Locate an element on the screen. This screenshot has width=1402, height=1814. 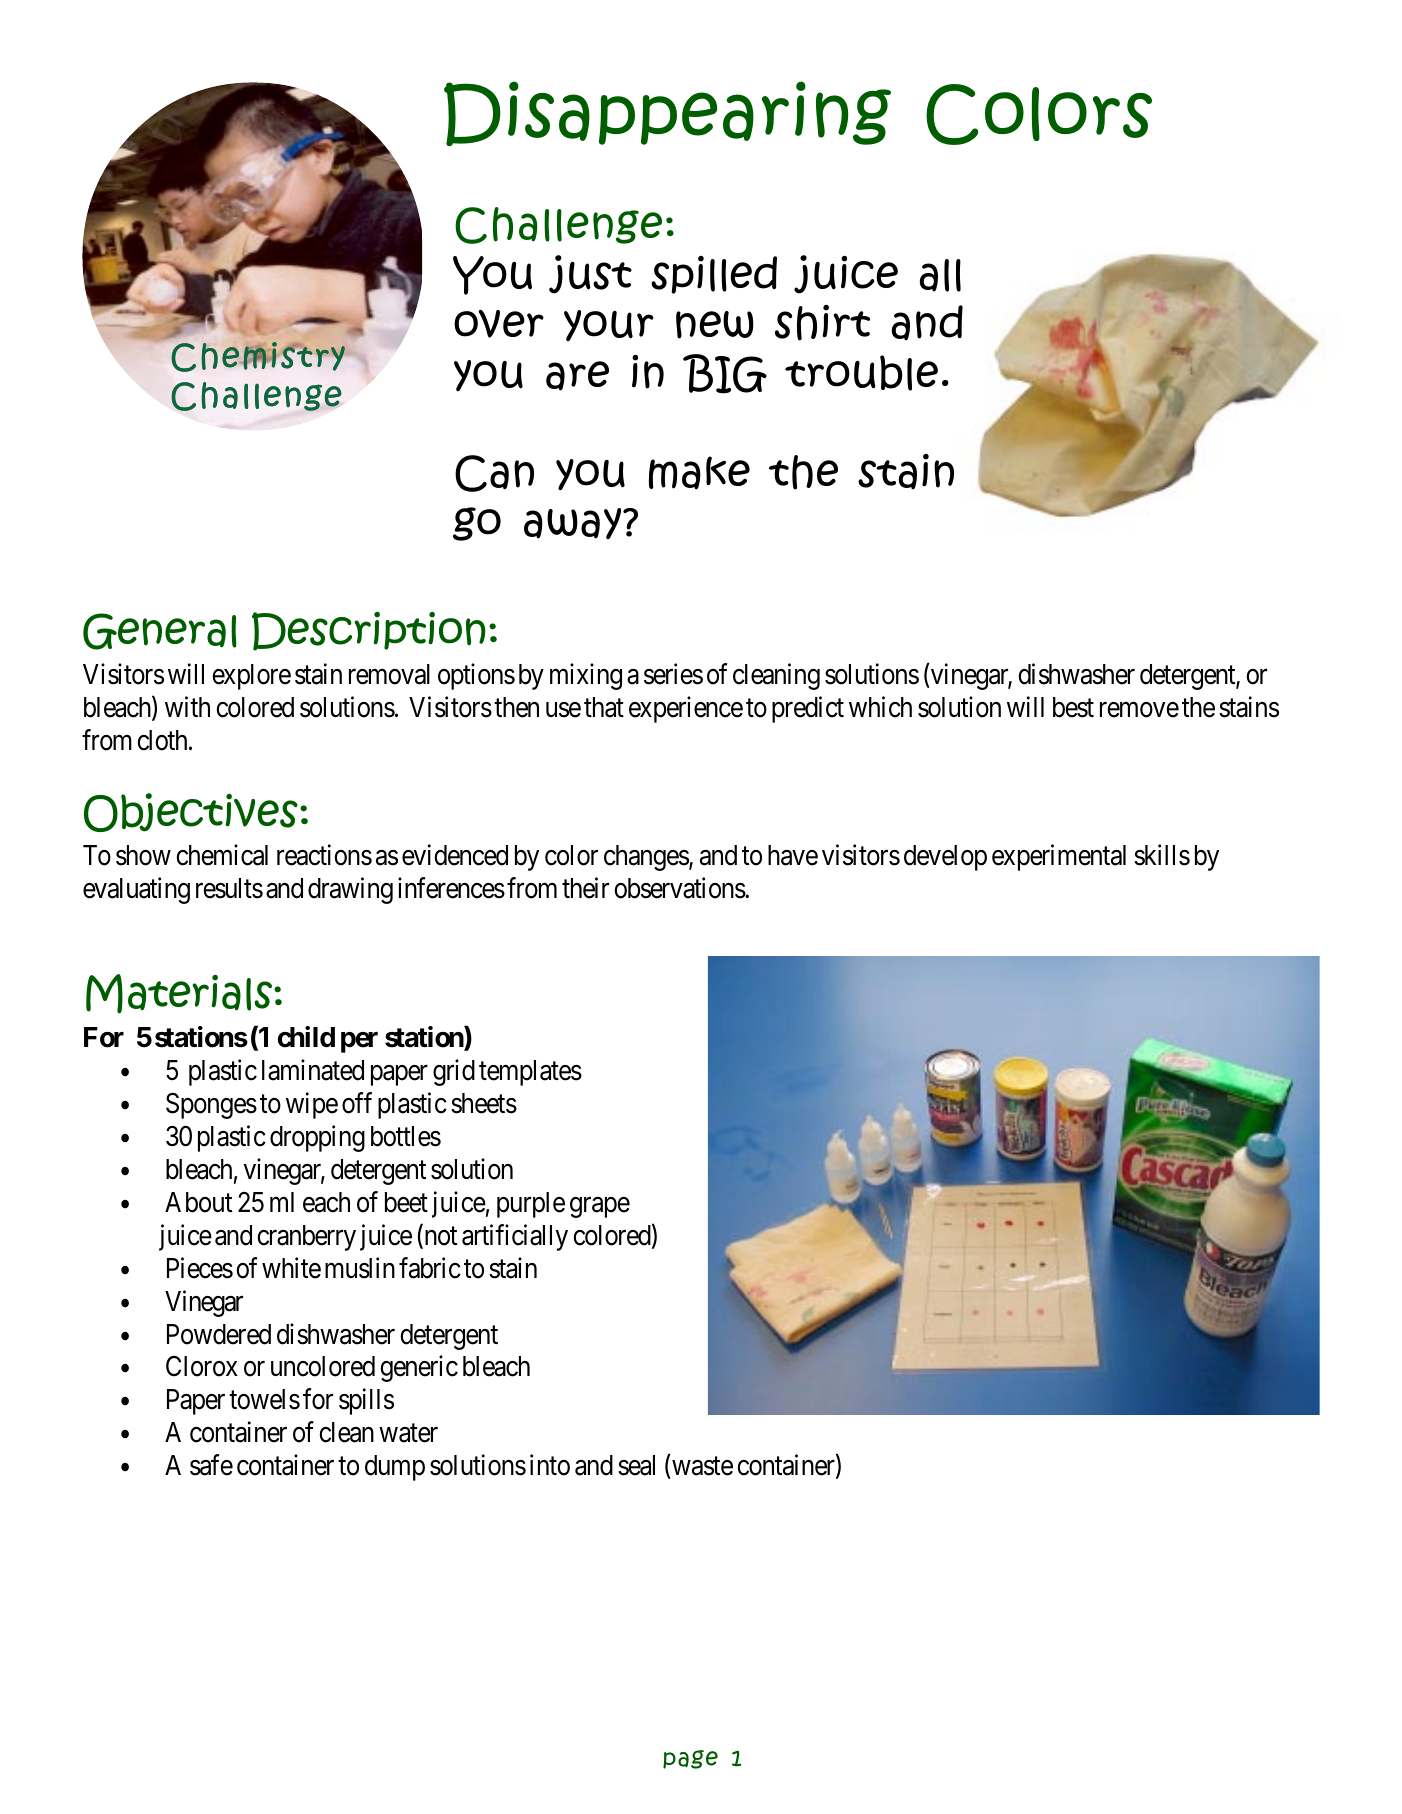
experimental is located at coordinates (1059, 858).
